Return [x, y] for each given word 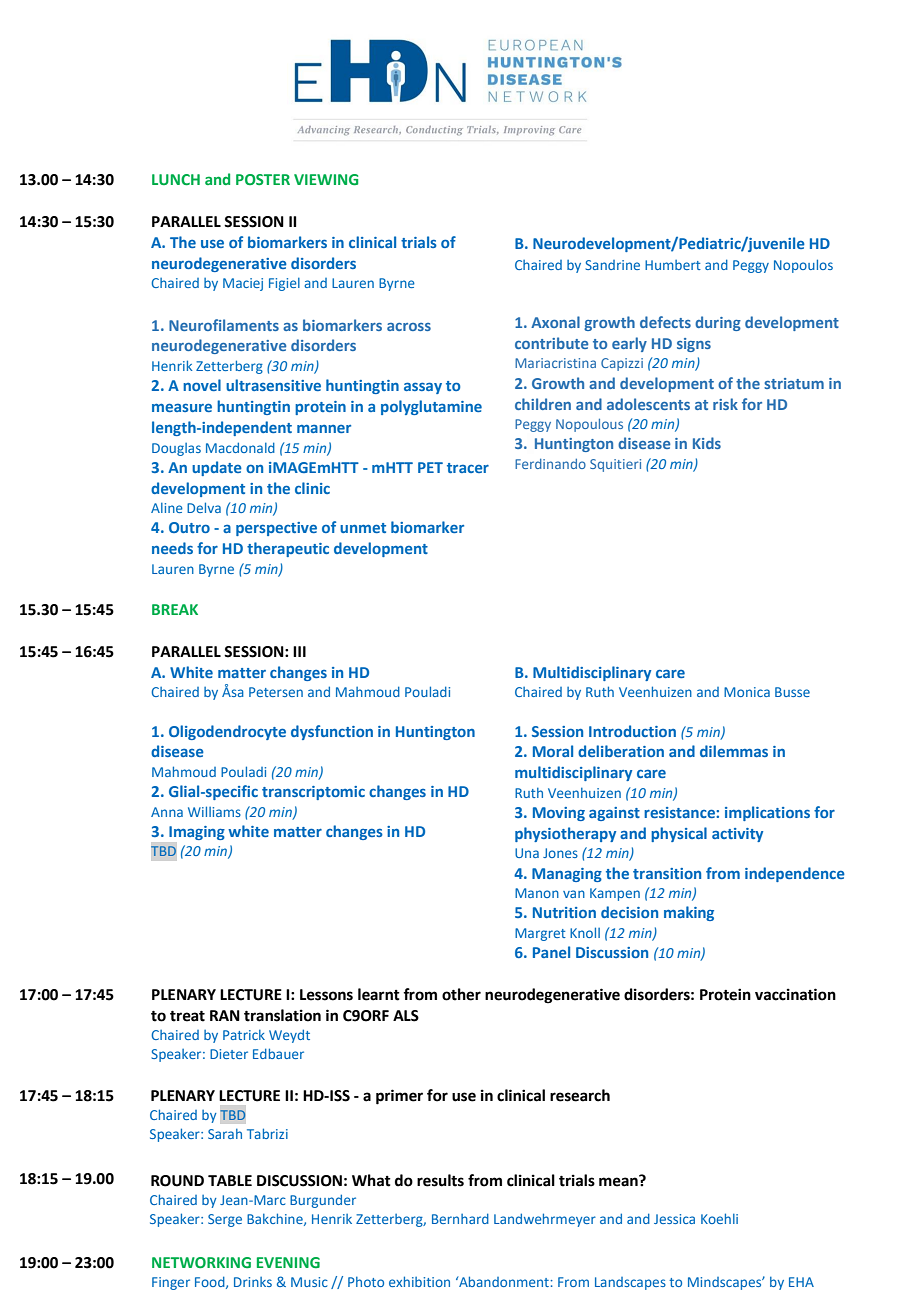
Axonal [555, 322]
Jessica [674, 1219]
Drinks [253, 1282]
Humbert [673, 265]
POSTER [263, 179]
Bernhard [460, 1218]
